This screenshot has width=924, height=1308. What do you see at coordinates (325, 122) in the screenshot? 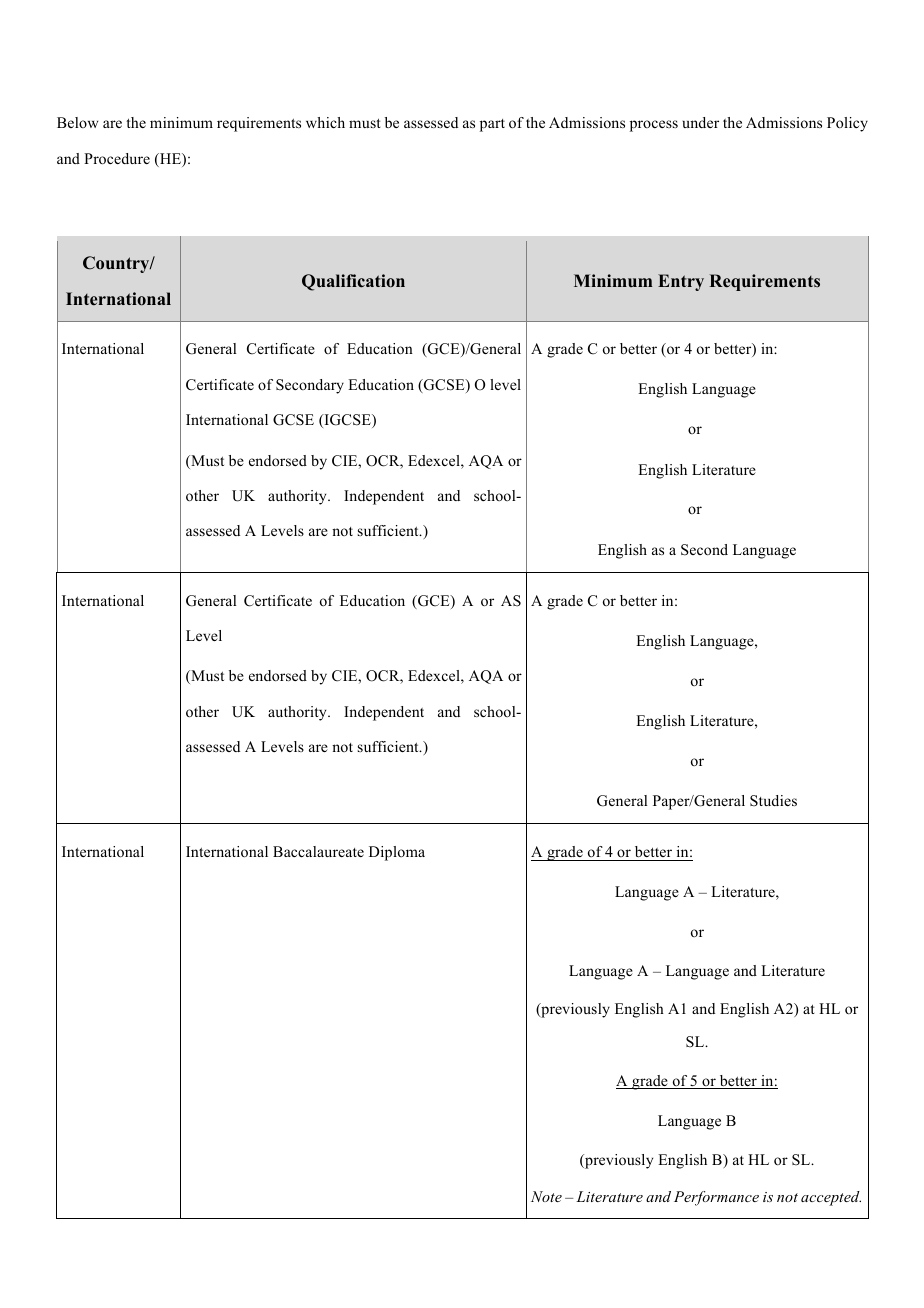
I see `which` at bounding box center [325, 122].
